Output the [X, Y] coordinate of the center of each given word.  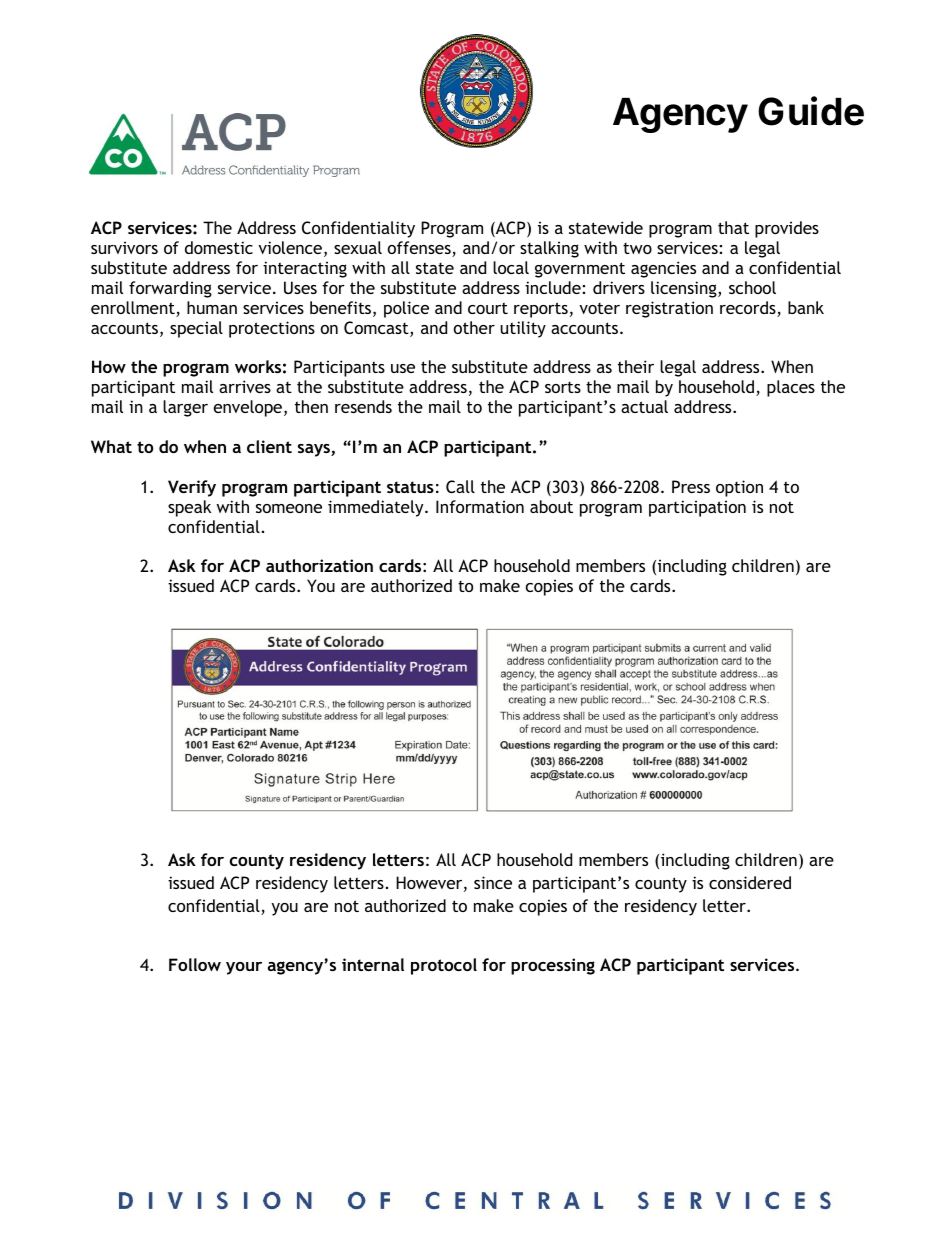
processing [553, 966]
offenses [420, 249]
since [493, 882]
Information [480, 506]
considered [750, 882]
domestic [219, 247]
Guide [811, 111]
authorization [319, 565]
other [474, 327]
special [196, 329]
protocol [444, 966]
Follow [195, 964]
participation [697, 508]
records [749, 309]
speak [189, 508]
